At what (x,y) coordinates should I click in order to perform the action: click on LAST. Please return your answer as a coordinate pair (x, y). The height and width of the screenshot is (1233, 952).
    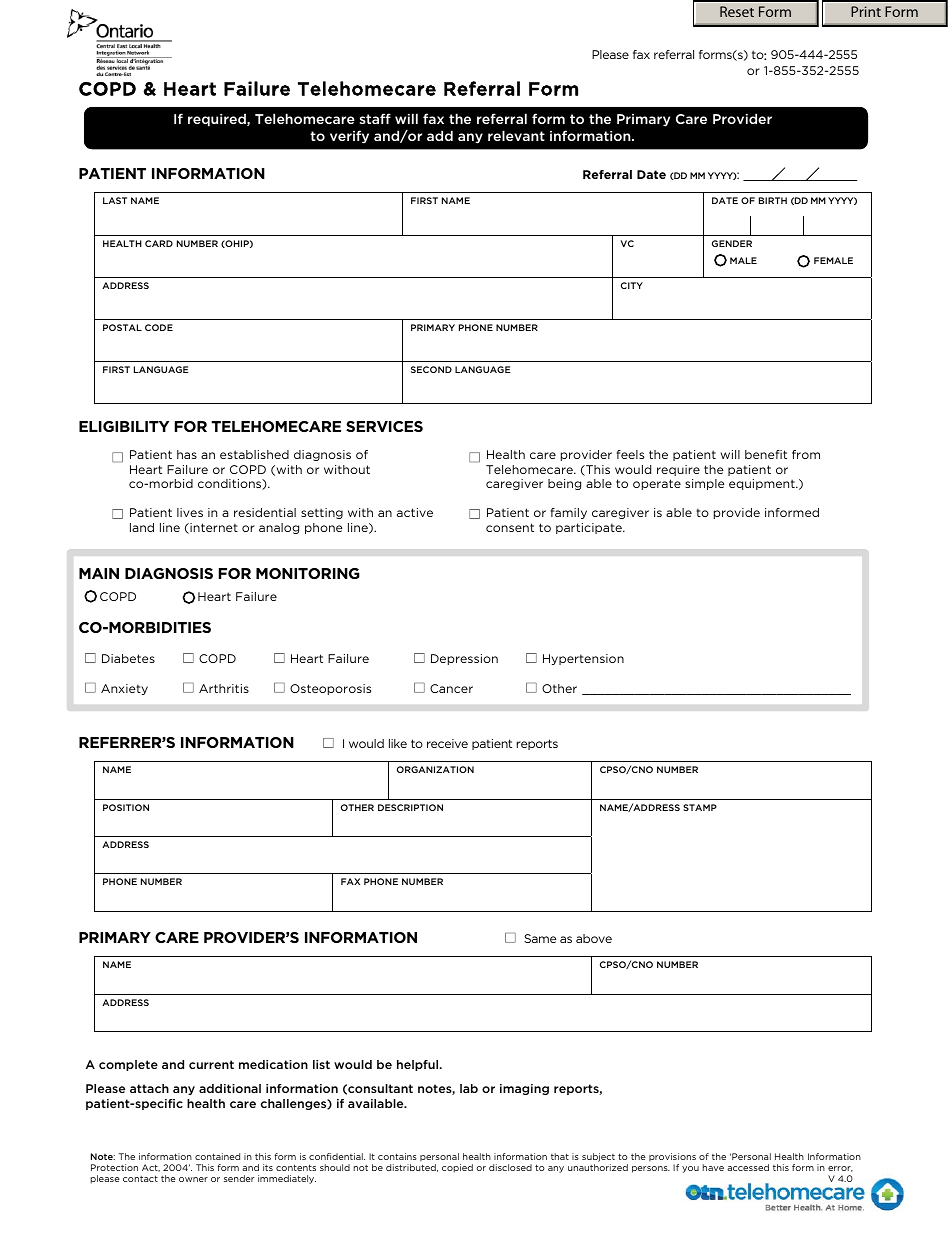
    Looking at the image, I should click on (115, 200).
